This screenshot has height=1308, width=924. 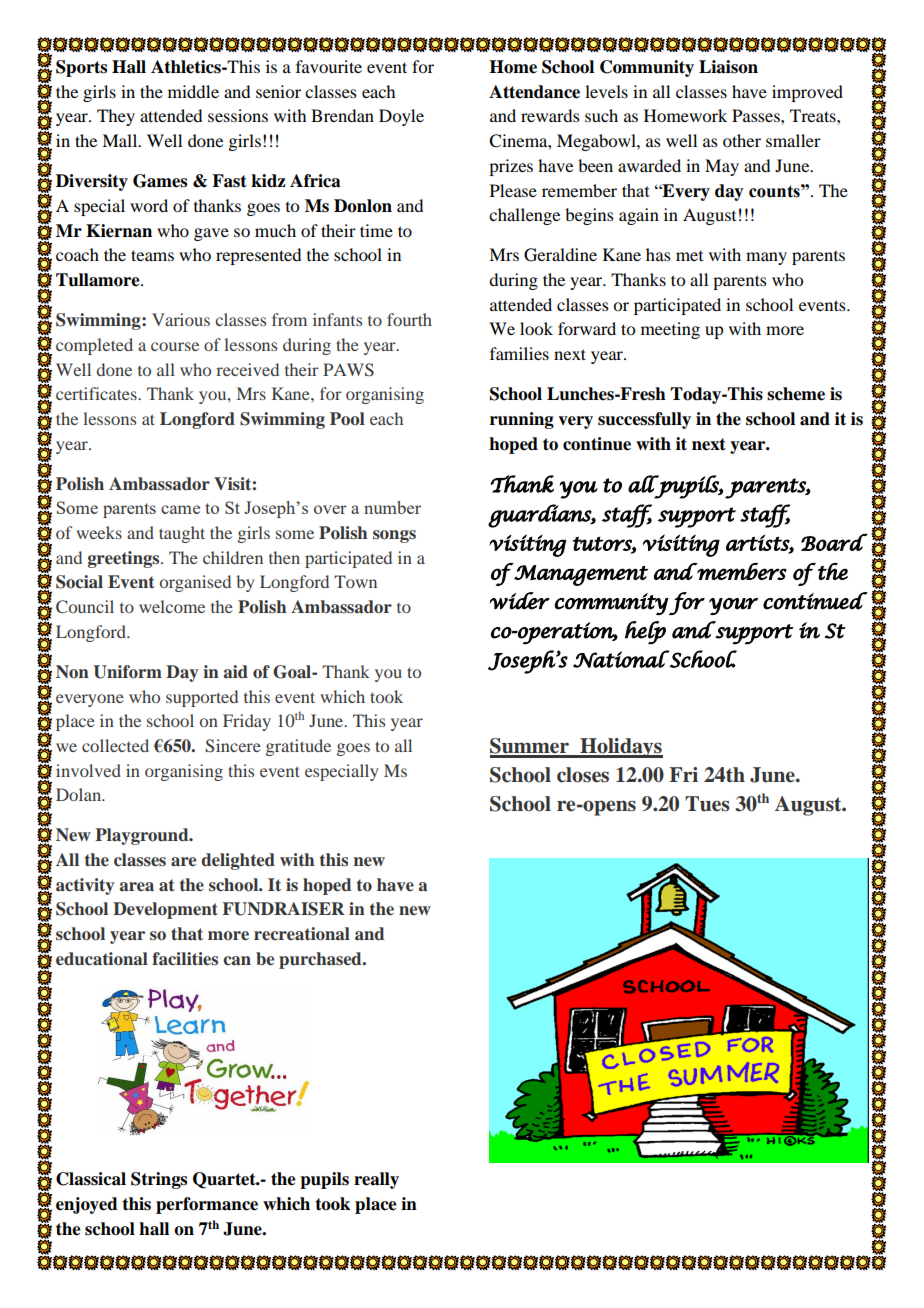 I want to click on taught, so click(x=182, y=534).
